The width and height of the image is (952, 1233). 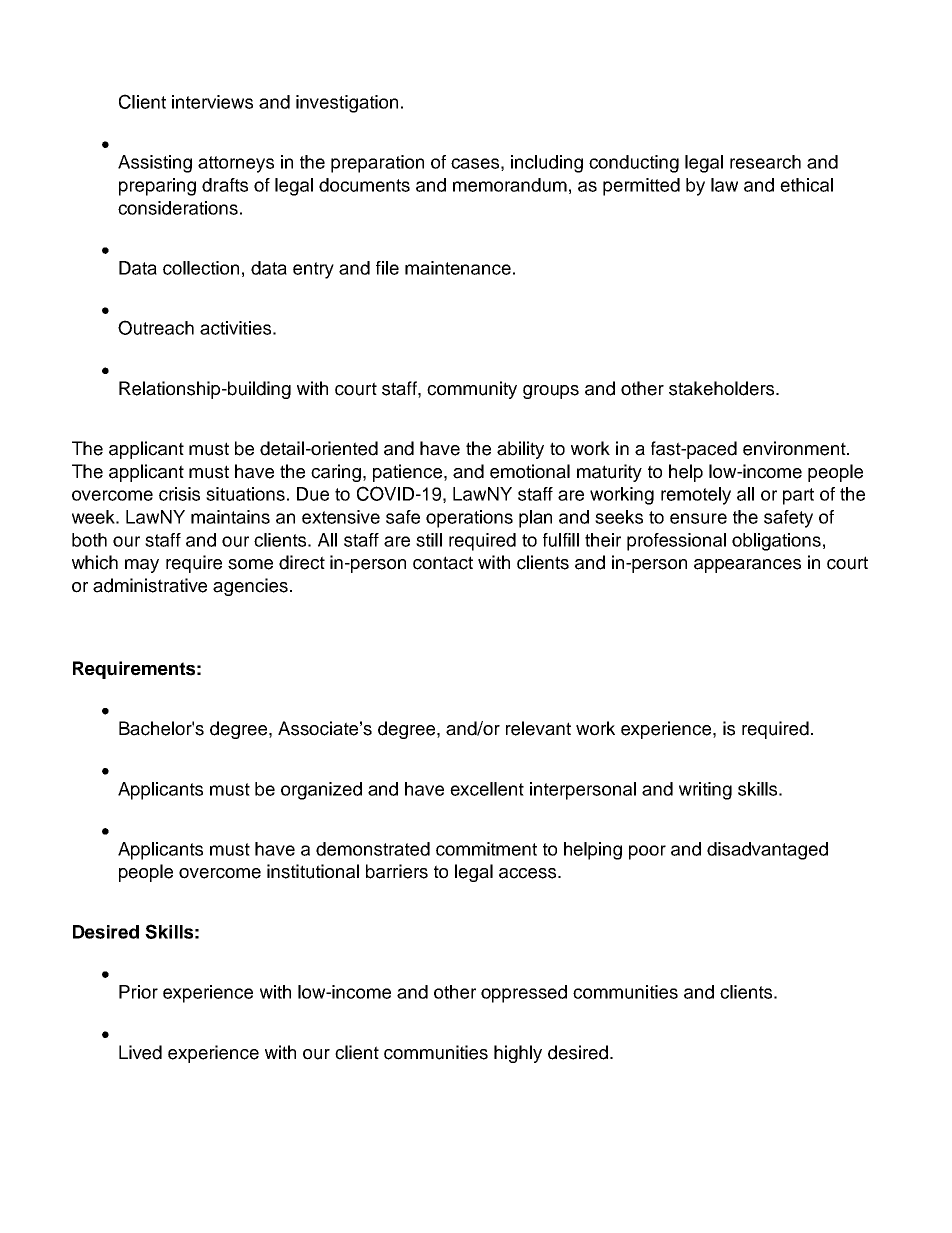 I want to click on stakeholders, so click(x=723, y=388).
